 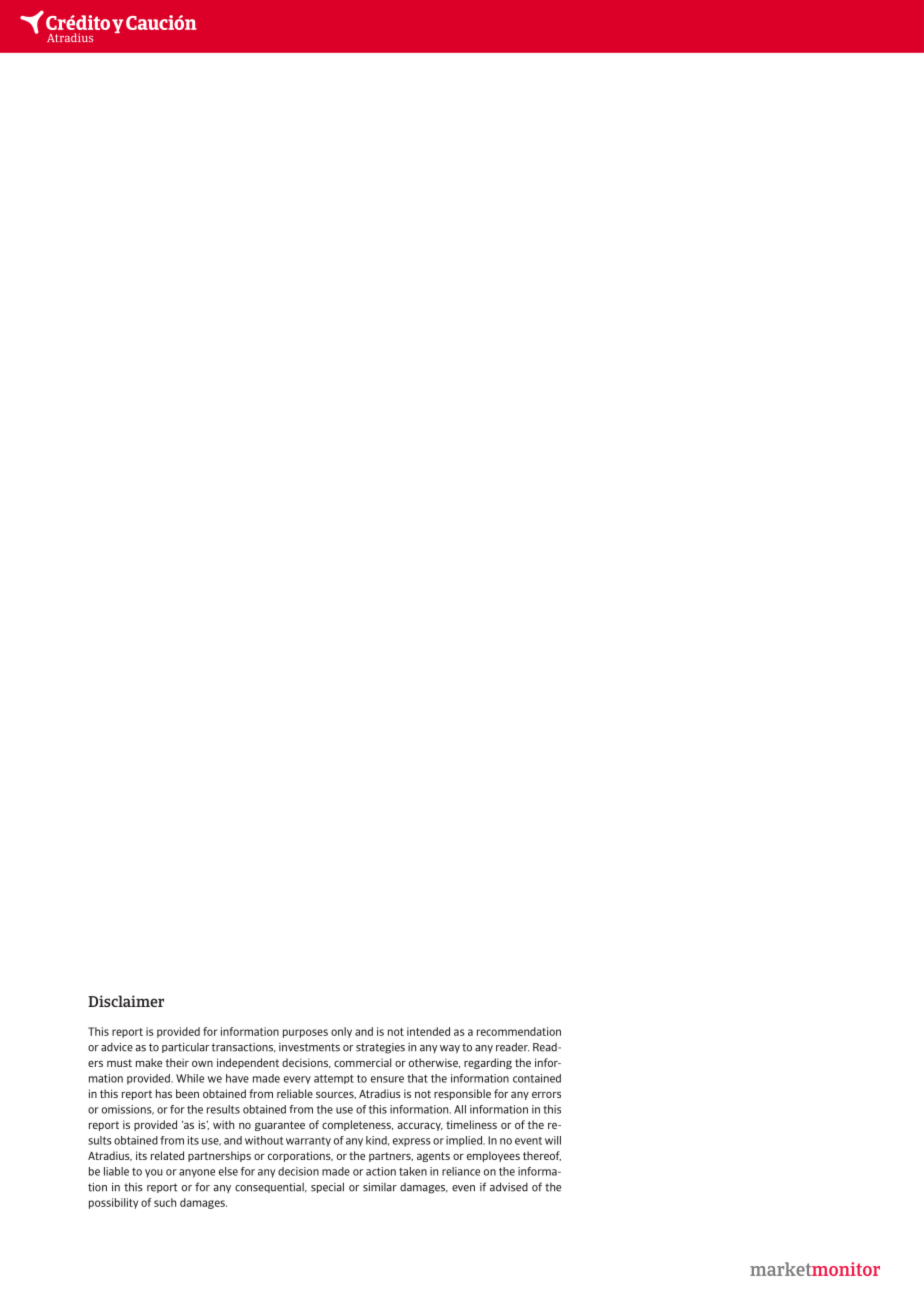 What do you see at coordinates (164, 1093) in the document?
I see `has` at bounding box center [164, 1093].
